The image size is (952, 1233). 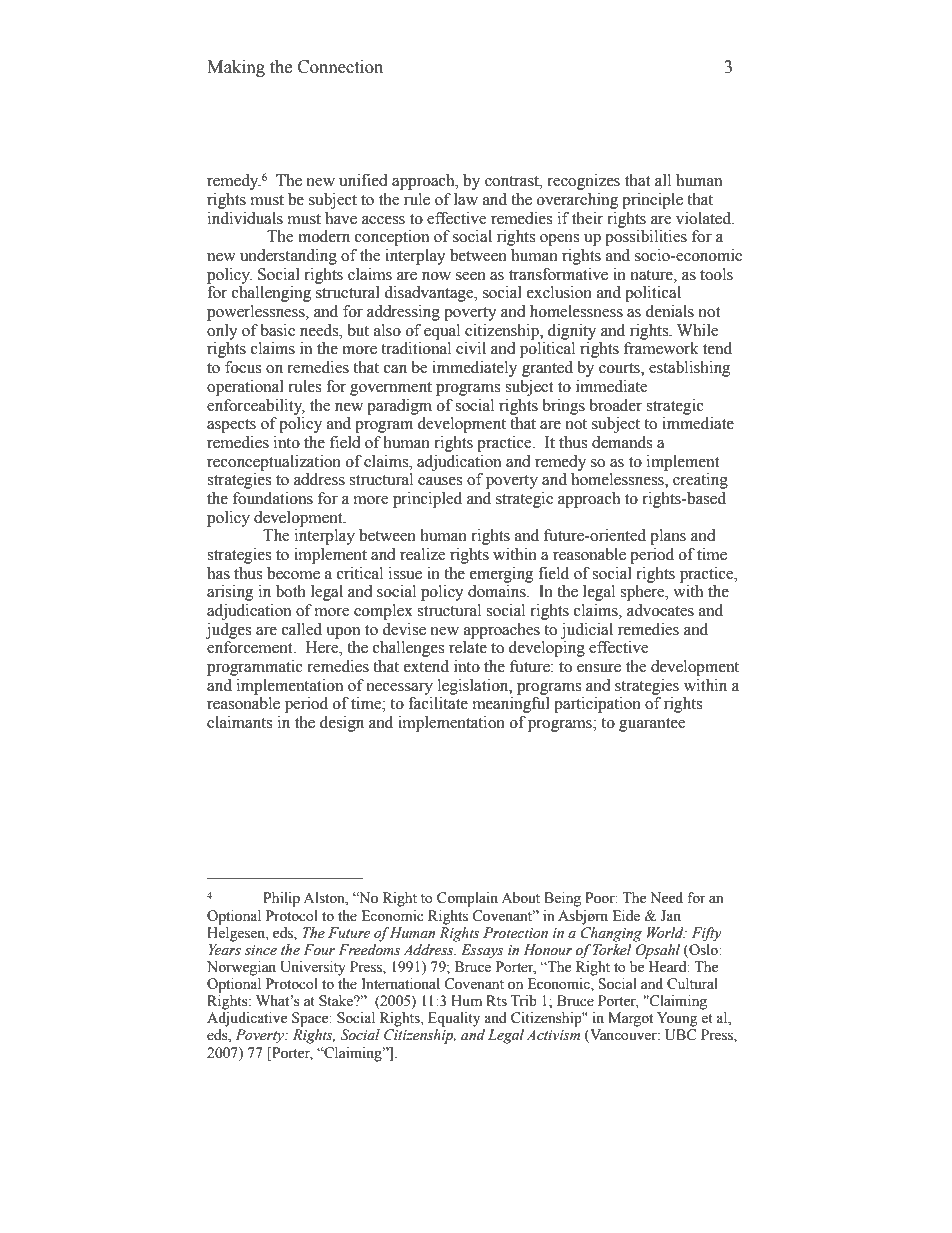 What do you see at coordinates (247, 1019) in the screenshot?
I see `Adjudicative` at bounding box center [247, 1019].
